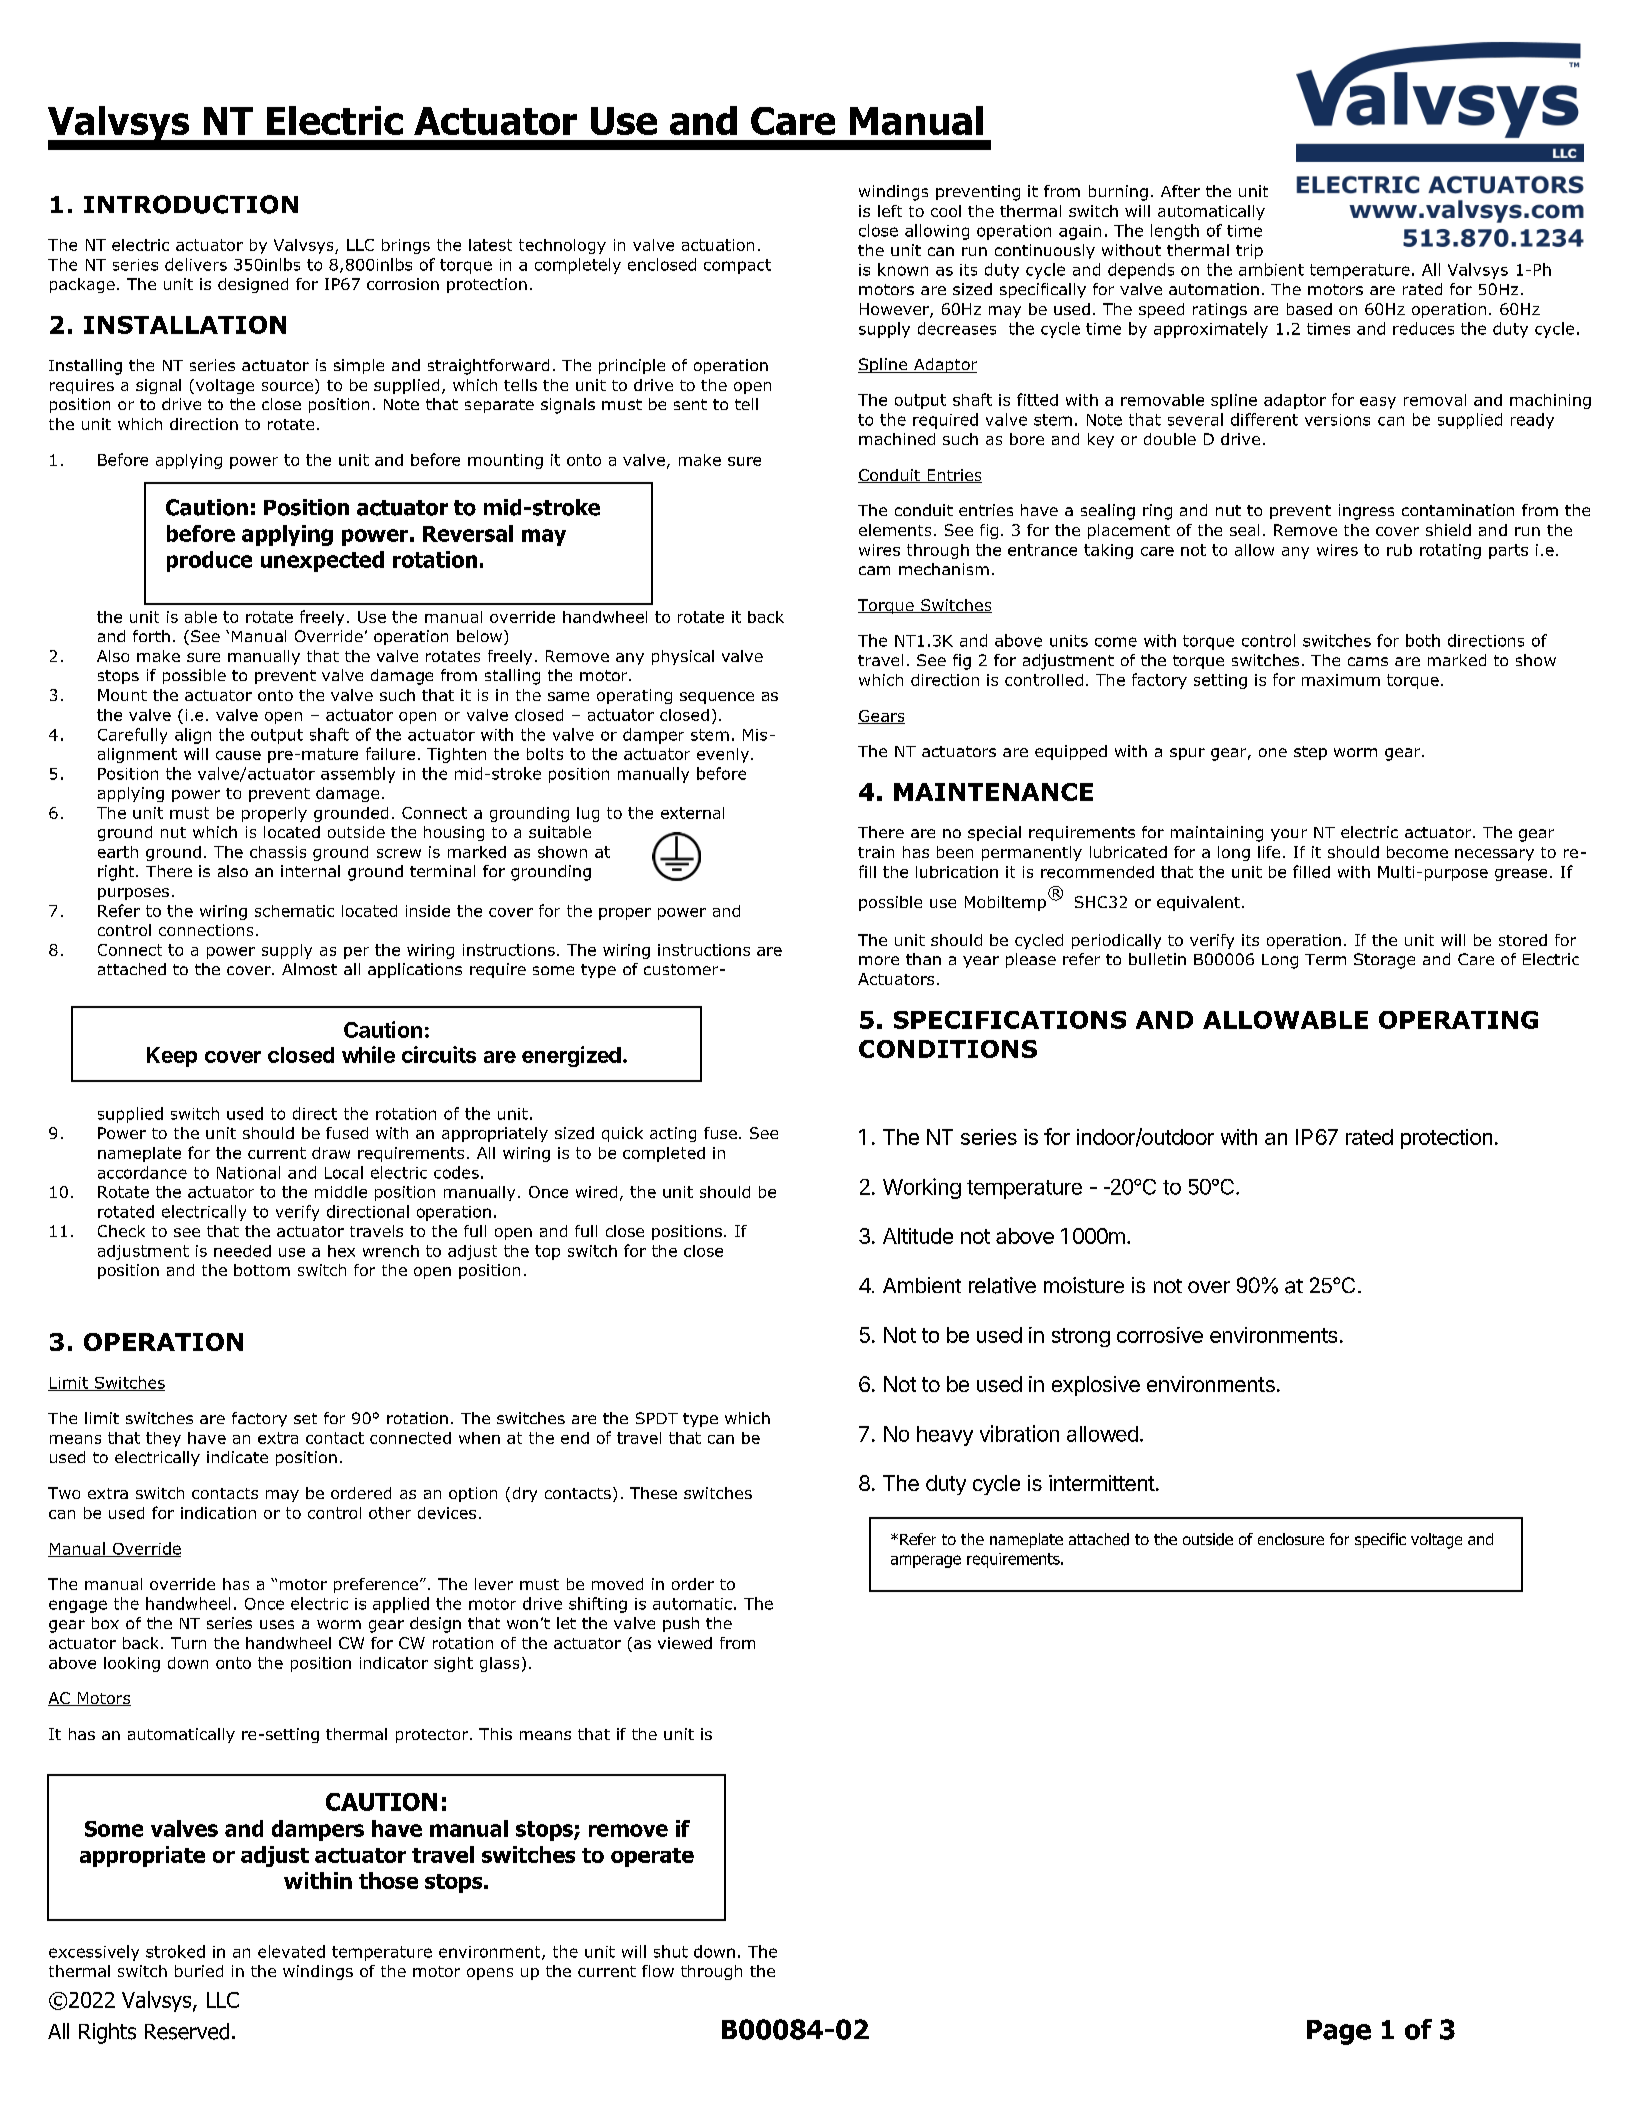 This document has width=1643, height=2127. I want to click on buried, so click(199, 1971).
